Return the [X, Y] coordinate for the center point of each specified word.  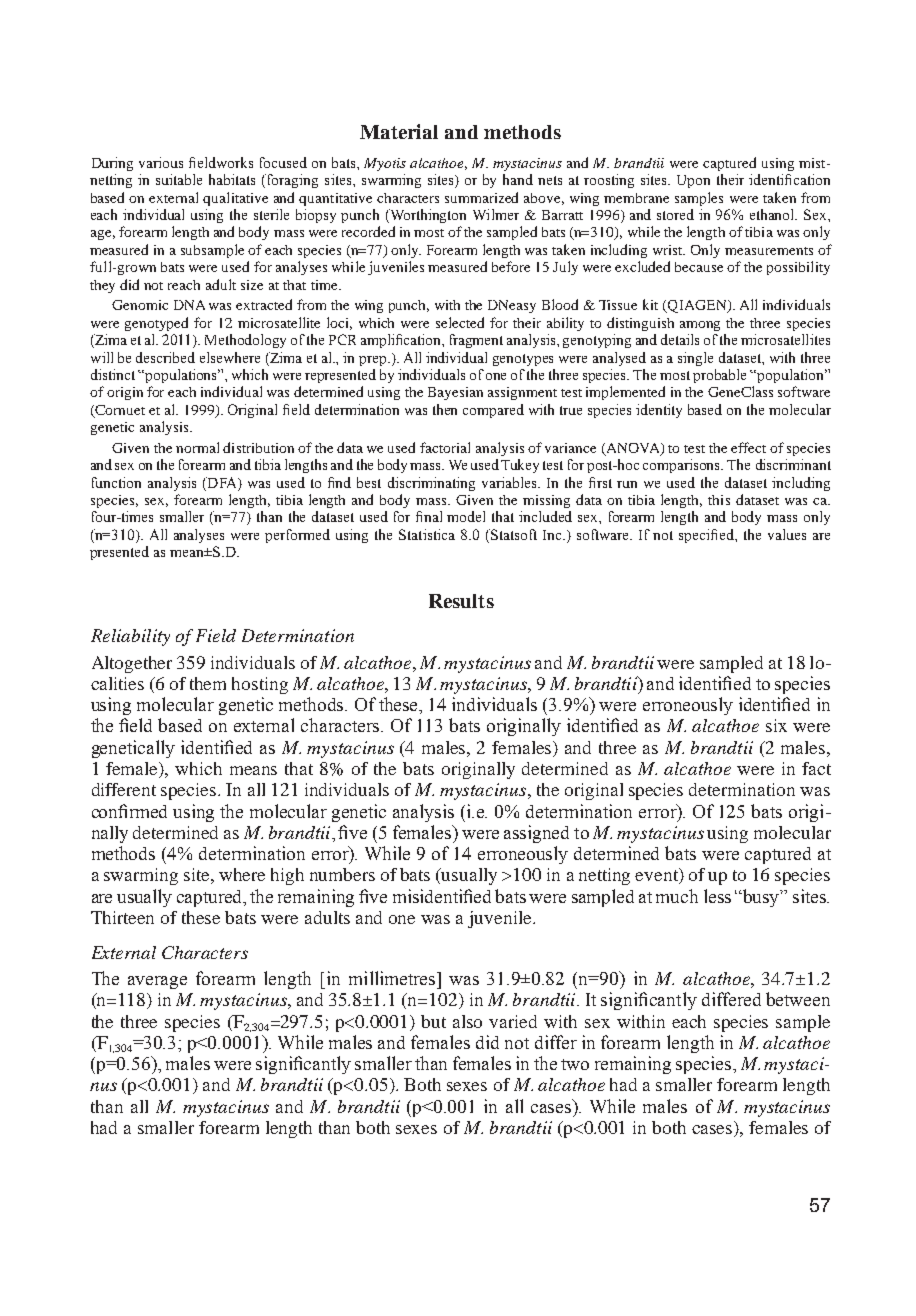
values [787, 534]
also [467, 1021]
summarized [481, 197]
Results [461, 601]
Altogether [132, 664]
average [157, 982]
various [161, 162]
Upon [693, 181]
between [798, 999]
